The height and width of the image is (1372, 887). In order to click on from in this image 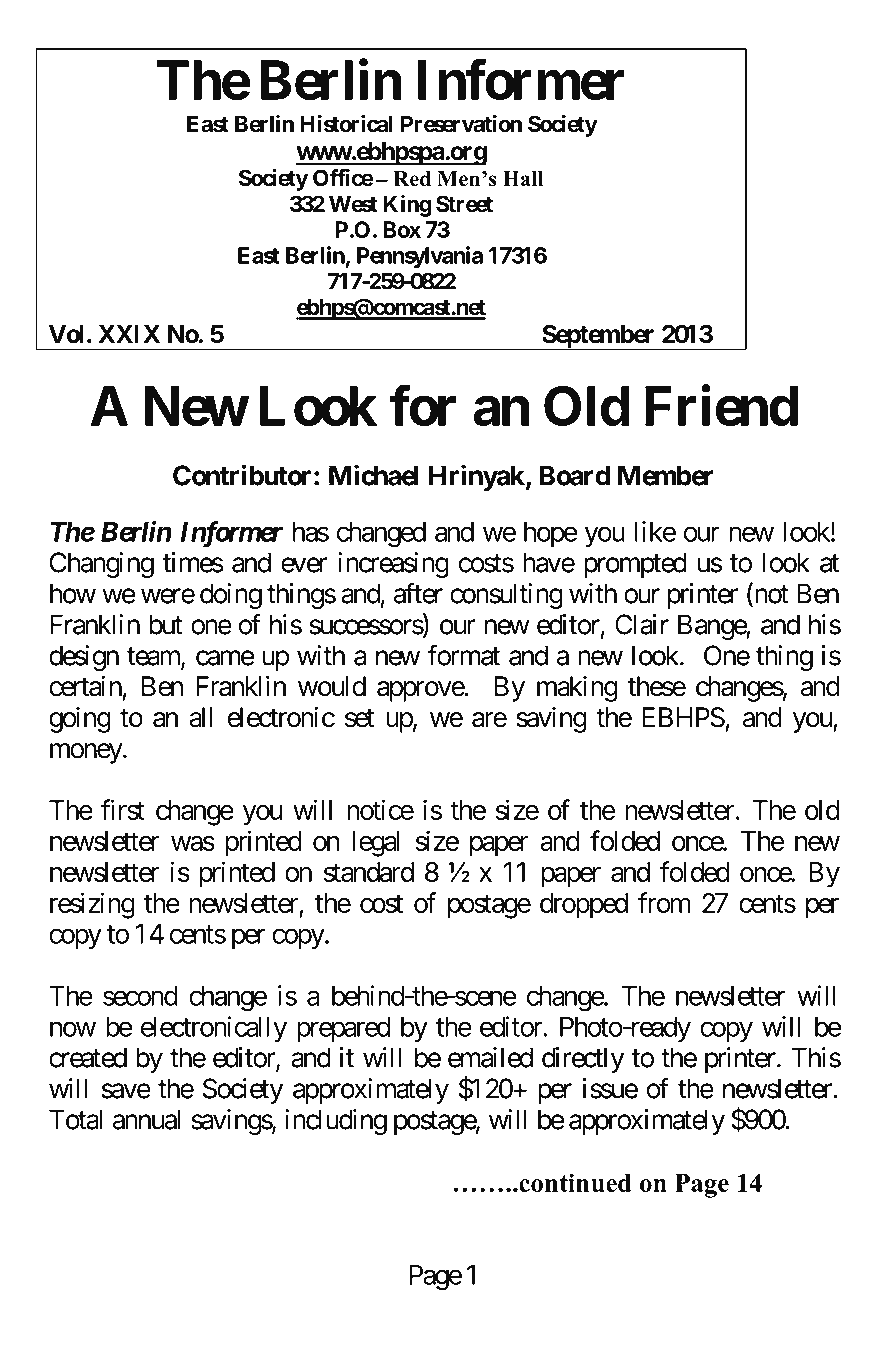, I will do `click(664, 902)`.
